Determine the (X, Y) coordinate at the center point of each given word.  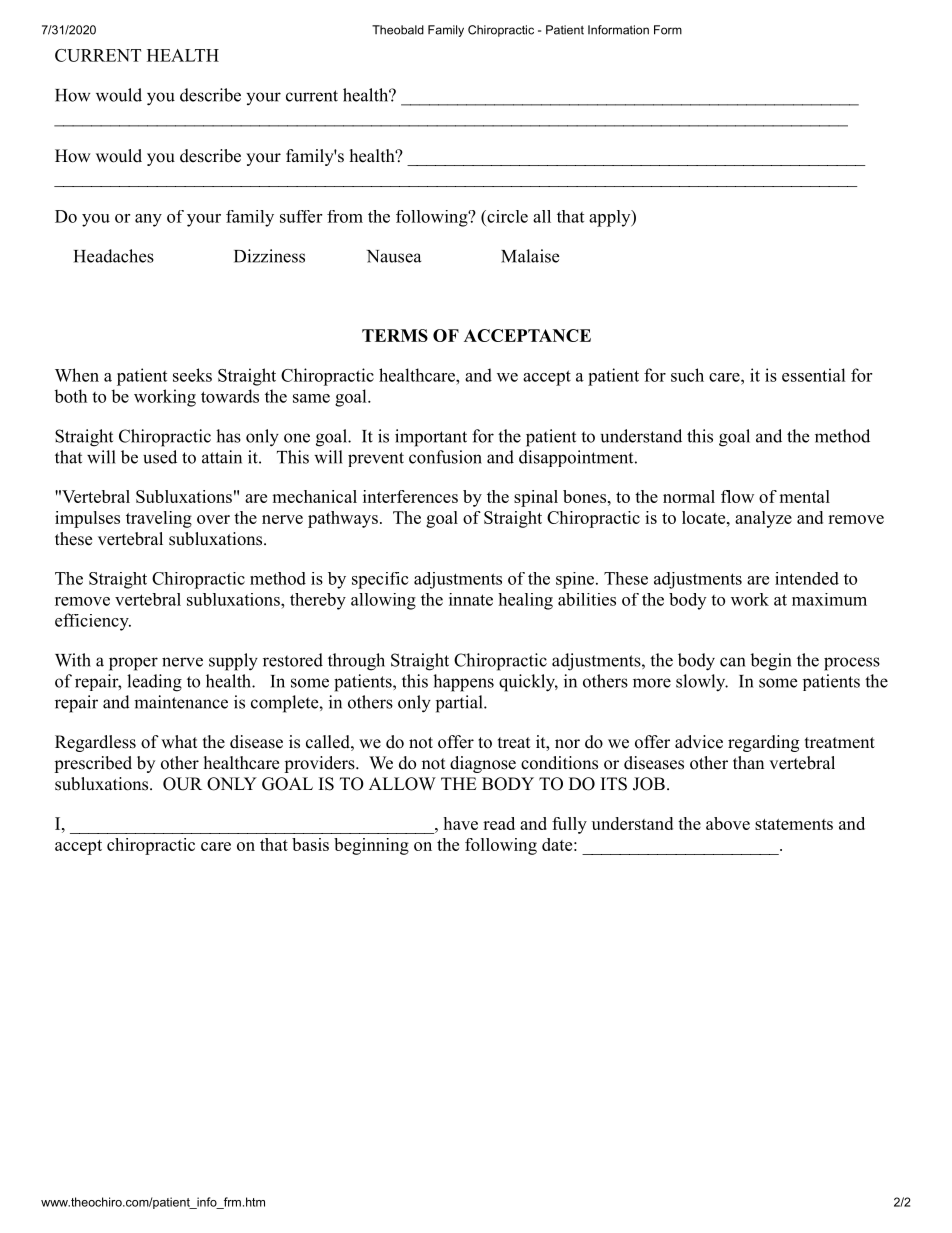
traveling (159, 519)
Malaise (530, 256)
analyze (763, 519)
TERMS (395, 335)
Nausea (394, 256)
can (732, 662)
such (687, 375)
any (148, 220)
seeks (192, 375)
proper (133, 664)
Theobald (398, 30)
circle (506, 216)
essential (814, 375)
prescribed (93, 764)
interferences (410, 496)
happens (463, 683)
